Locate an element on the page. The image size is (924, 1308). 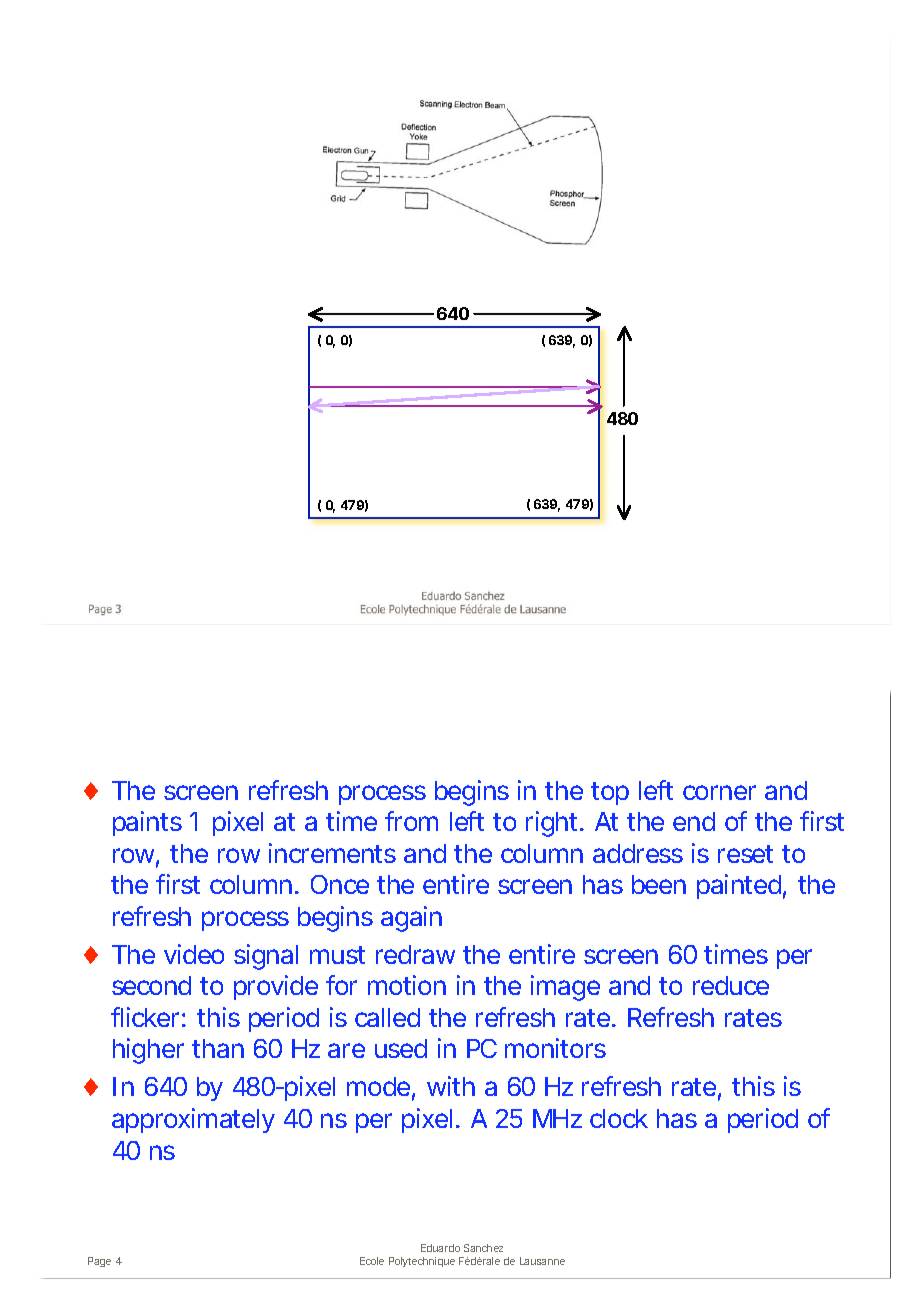
corner is located at coordinates (719, 792).
